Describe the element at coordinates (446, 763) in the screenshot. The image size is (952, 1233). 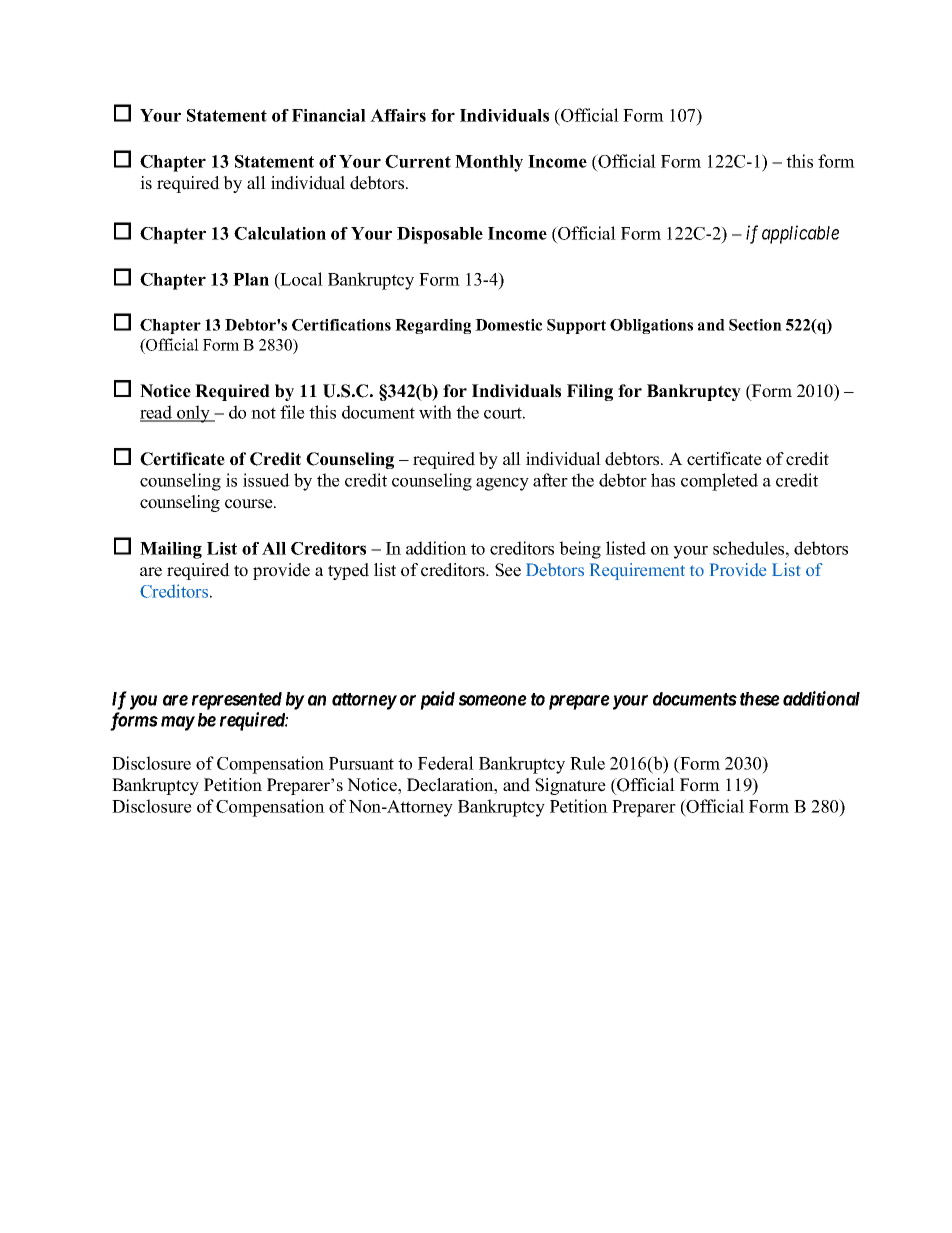
I see `Federal` at that location.
